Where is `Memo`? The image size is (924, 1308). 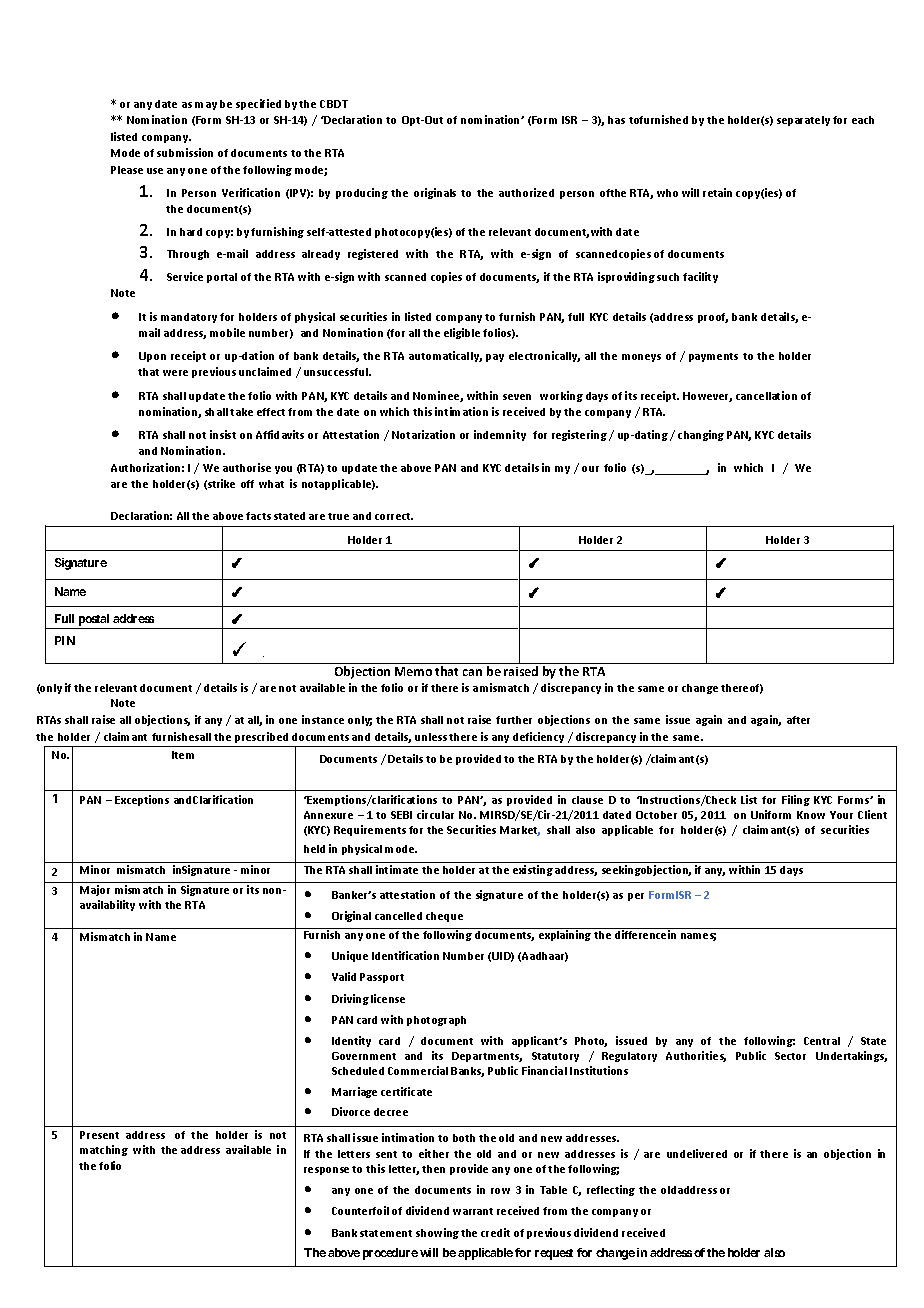 Memo is located at coordinates (413, 671).
